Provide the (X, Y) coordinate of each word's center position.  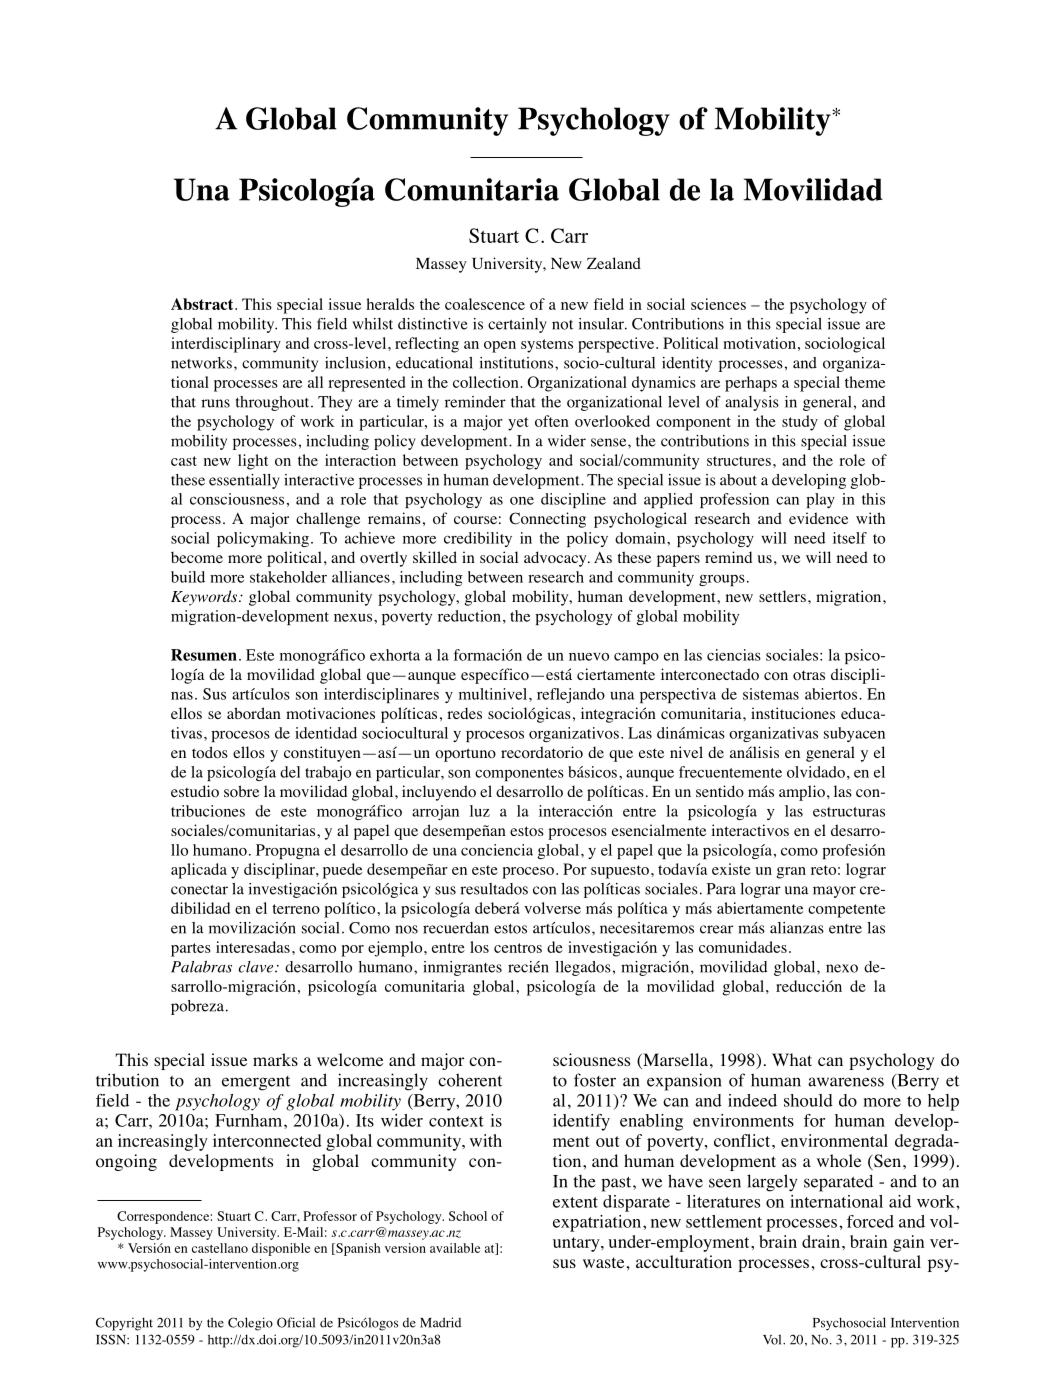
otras (809, 675)
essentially (244, 481)
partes (191, 950)
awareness (846, 1082)
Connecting (547, 520)
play (820, 500)
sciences (718, 304)
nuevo (589, 657)
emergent (256, 1083)
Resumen (204, 655)
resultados (494, 889)
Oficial (296, 1322)
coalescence (485, 304)
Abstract (203, 304)
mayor (834, 892)
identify (581, 1122)
